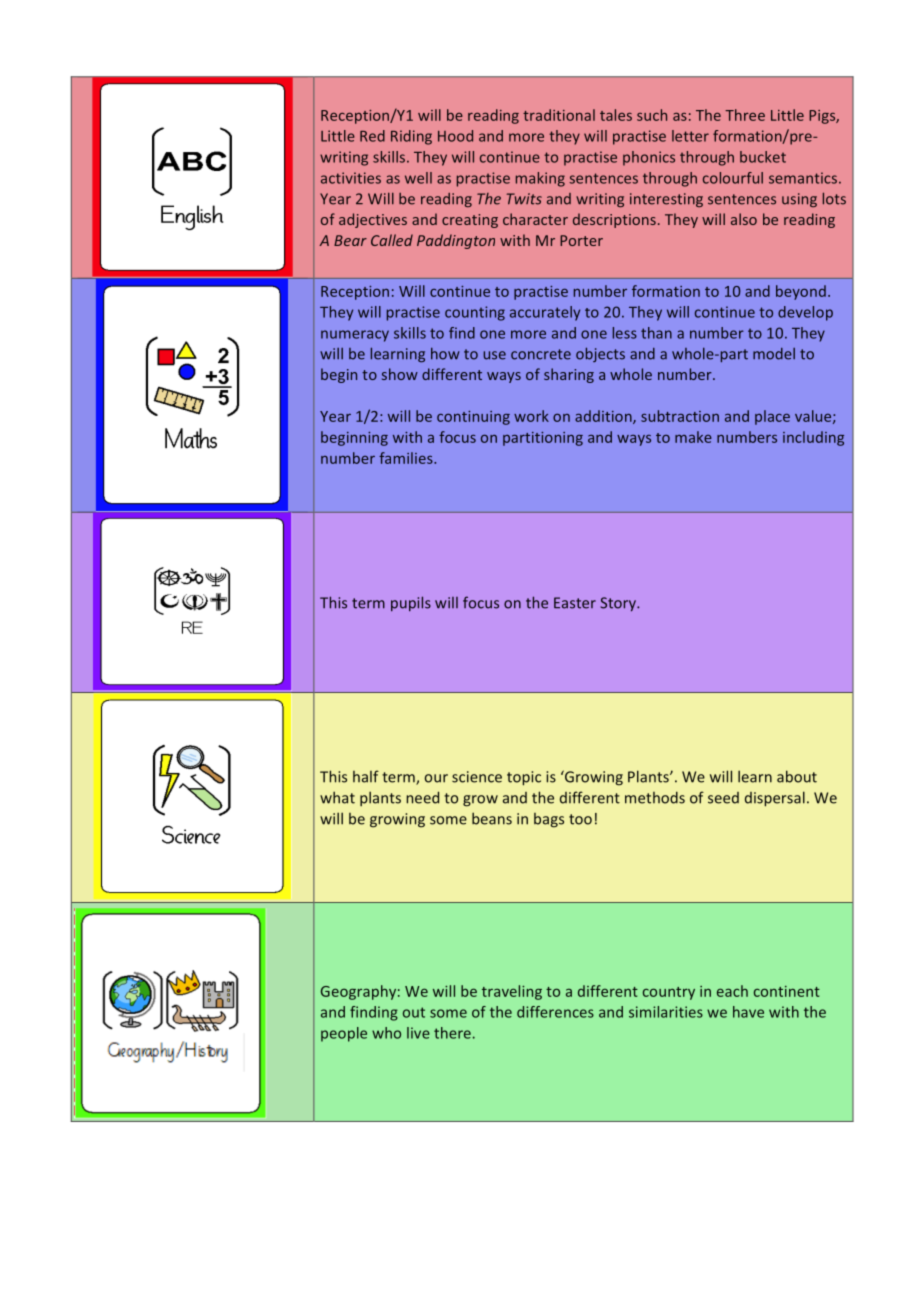 The height and width of the page is (1309, 924). I want to click on place, so click(772, 417).
